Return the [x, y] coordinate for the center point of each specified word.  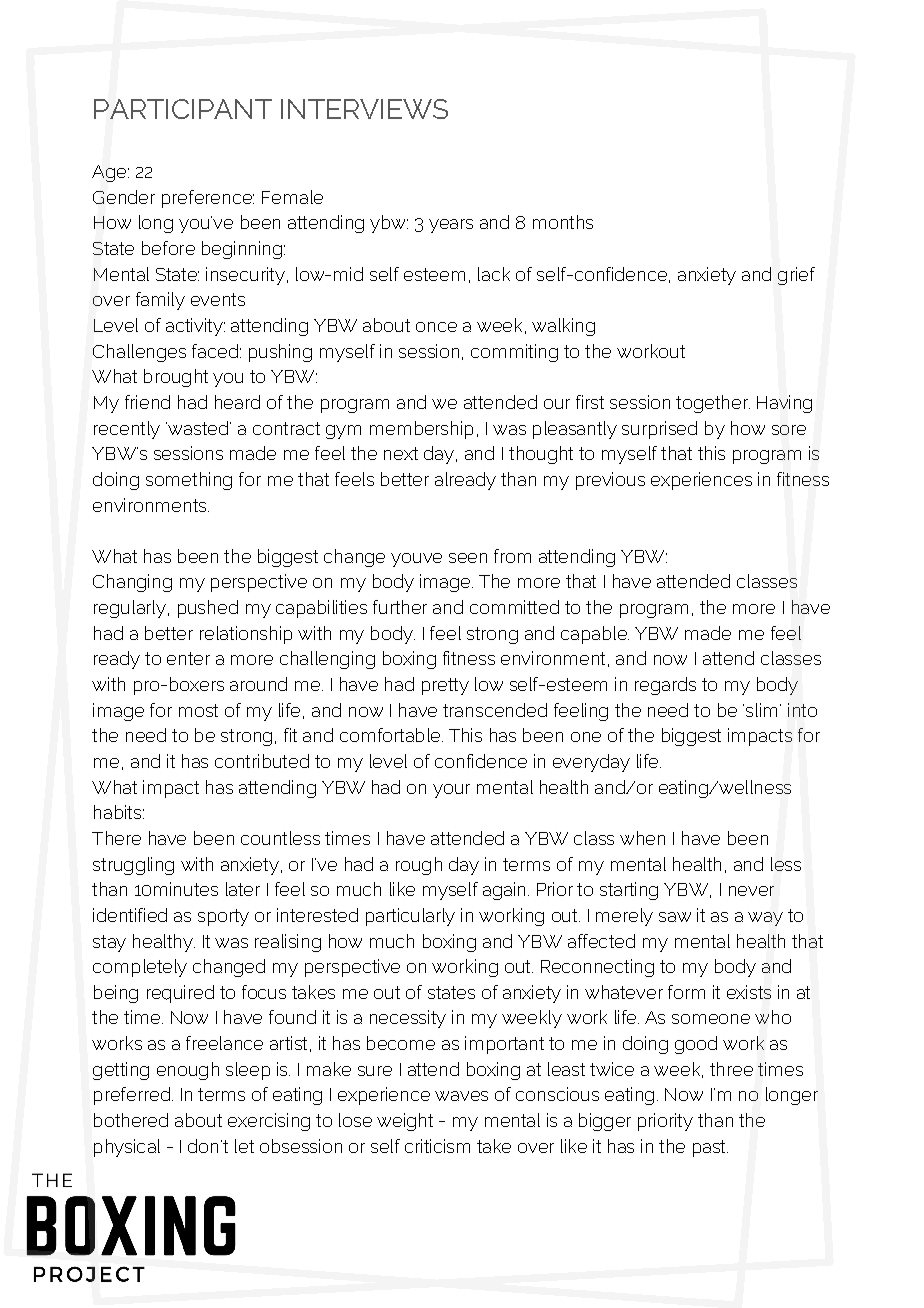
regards [665, 686]
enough [188, 1071]
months [563, 222]
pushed [208, 609]
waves [461, 1096]
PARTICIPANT [183, 109]
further [400, 607]
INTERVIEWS [364, 109]
